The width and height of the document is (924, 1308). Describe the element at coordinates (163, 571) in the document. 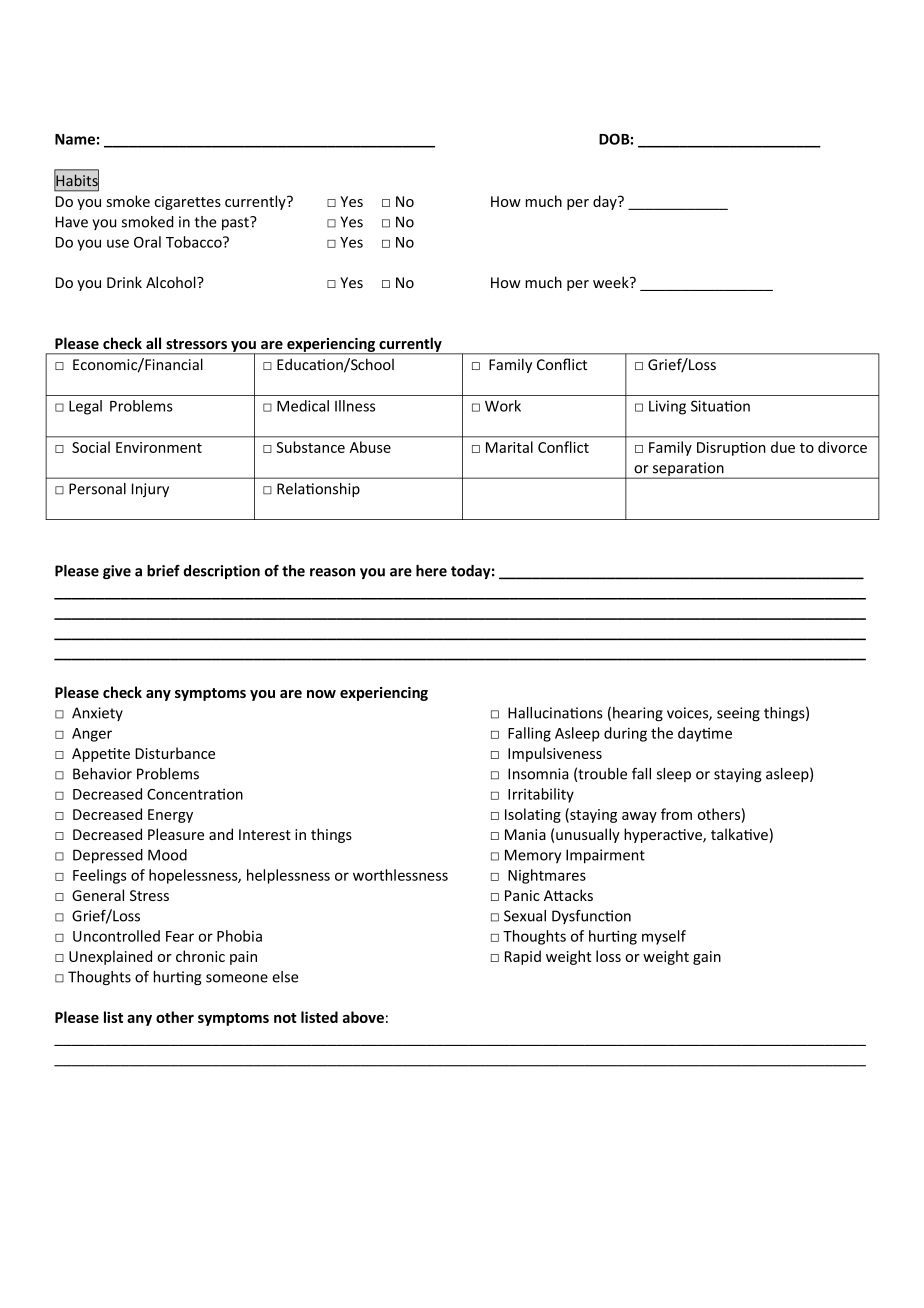

I see `brief` at that location.
